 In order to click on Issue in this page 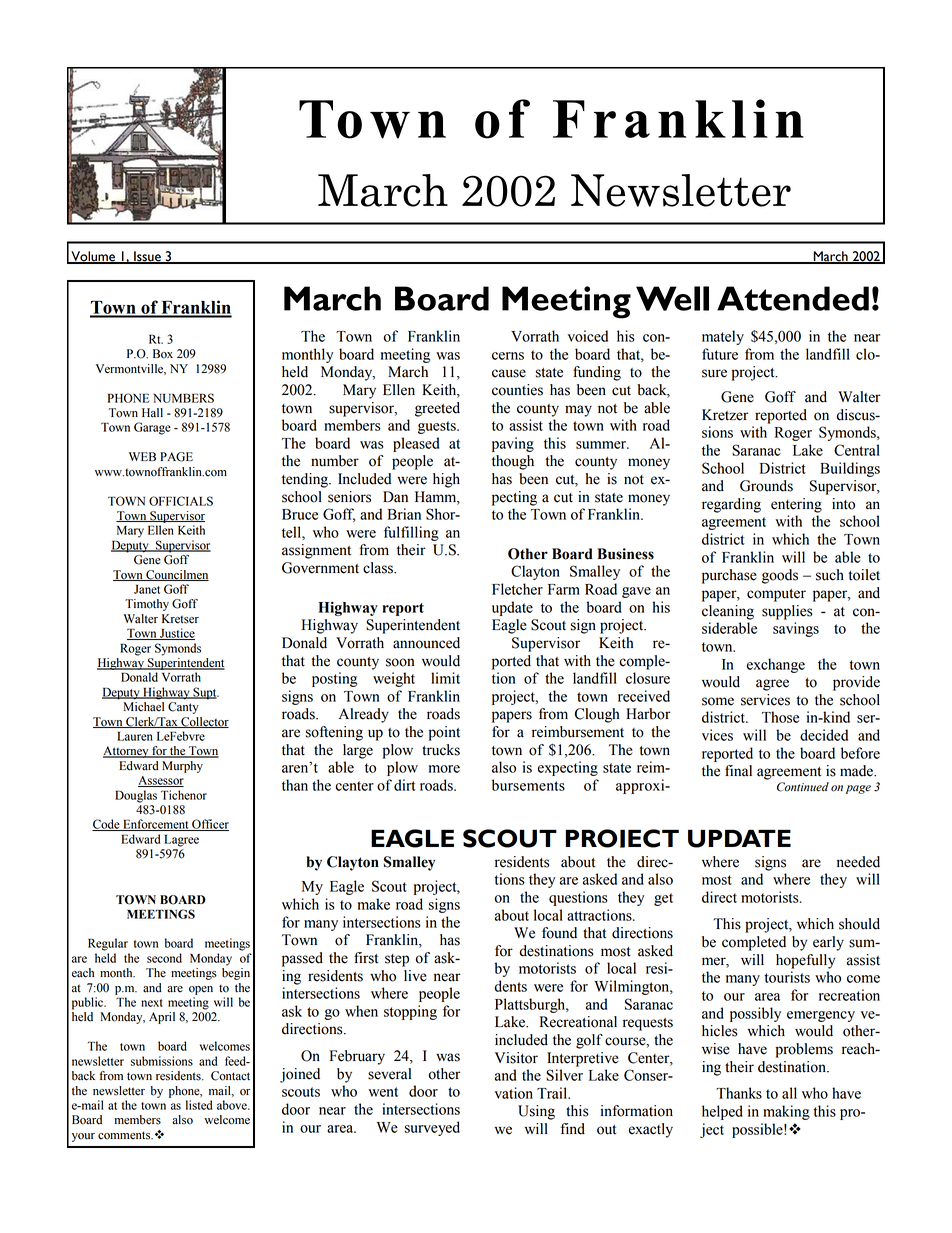, I will do `click(147, 257)`.
